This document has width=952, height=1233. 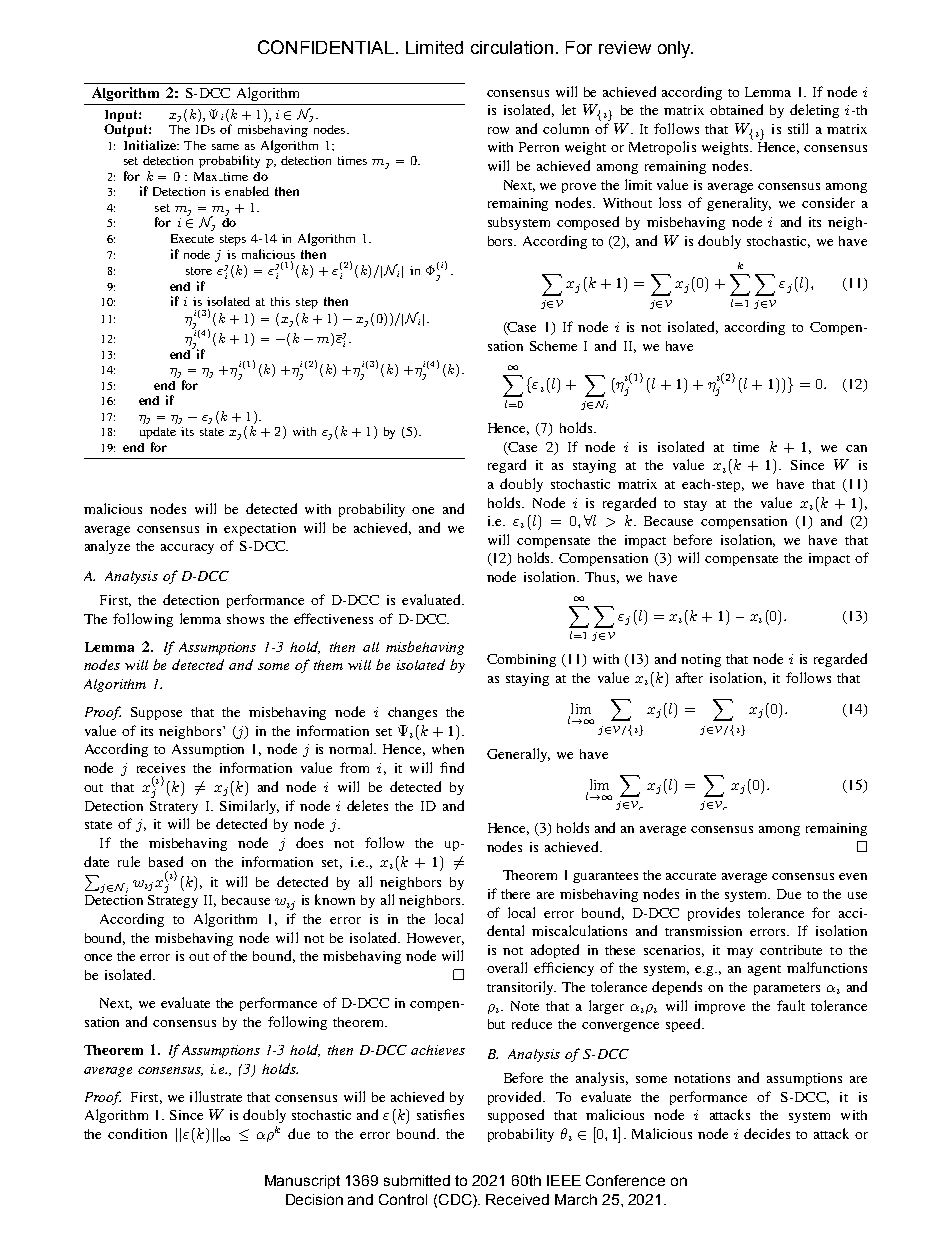 What do you see at coordinates (512, 47) in the document?
I see `circulation` at bounding box center [512, 47].
